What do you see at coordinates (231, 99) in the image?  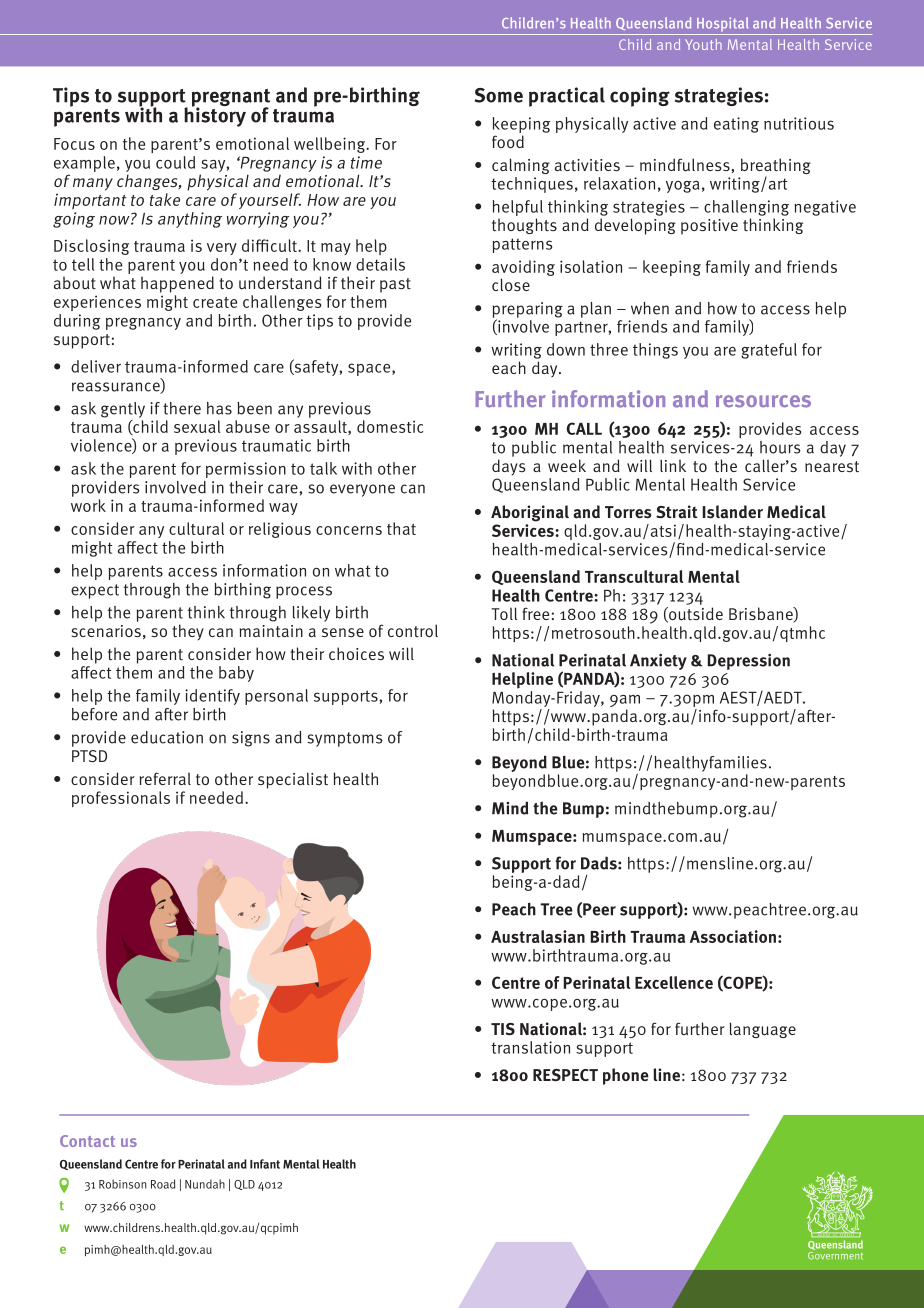 I see `pregnant` at bounding box center [231, 99].
